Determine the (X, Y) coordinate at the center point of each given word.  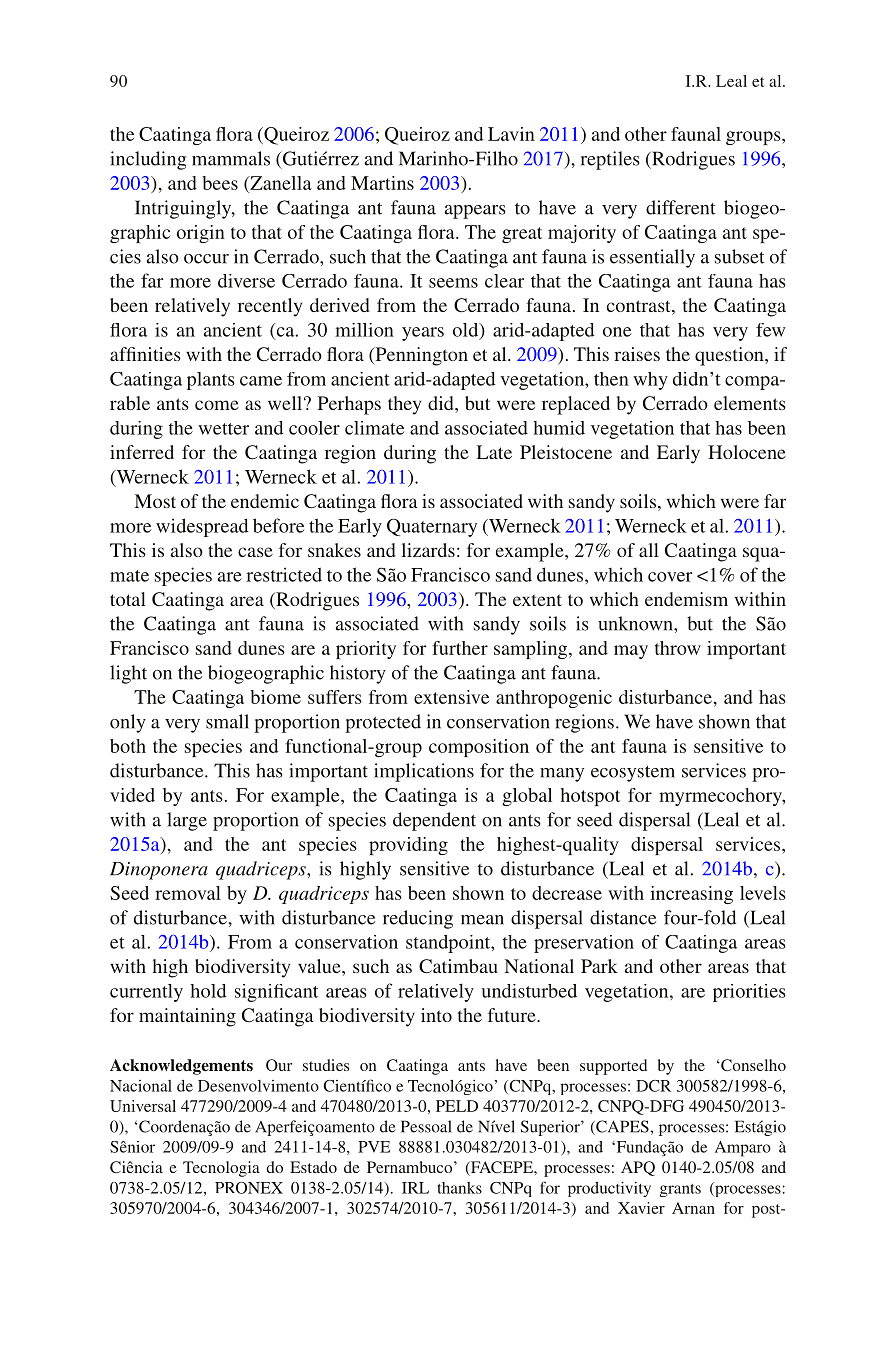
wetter (223, 429)
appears (475, 212)
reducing (418, 919)
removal (188, 893)
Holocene (747, 452)
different (680, 207)
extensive (451, 697)
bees (220, 183)
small (227, 721)
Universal (143, 1106)
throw (678, 648)
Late (494, 452)
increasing (691, 895)
